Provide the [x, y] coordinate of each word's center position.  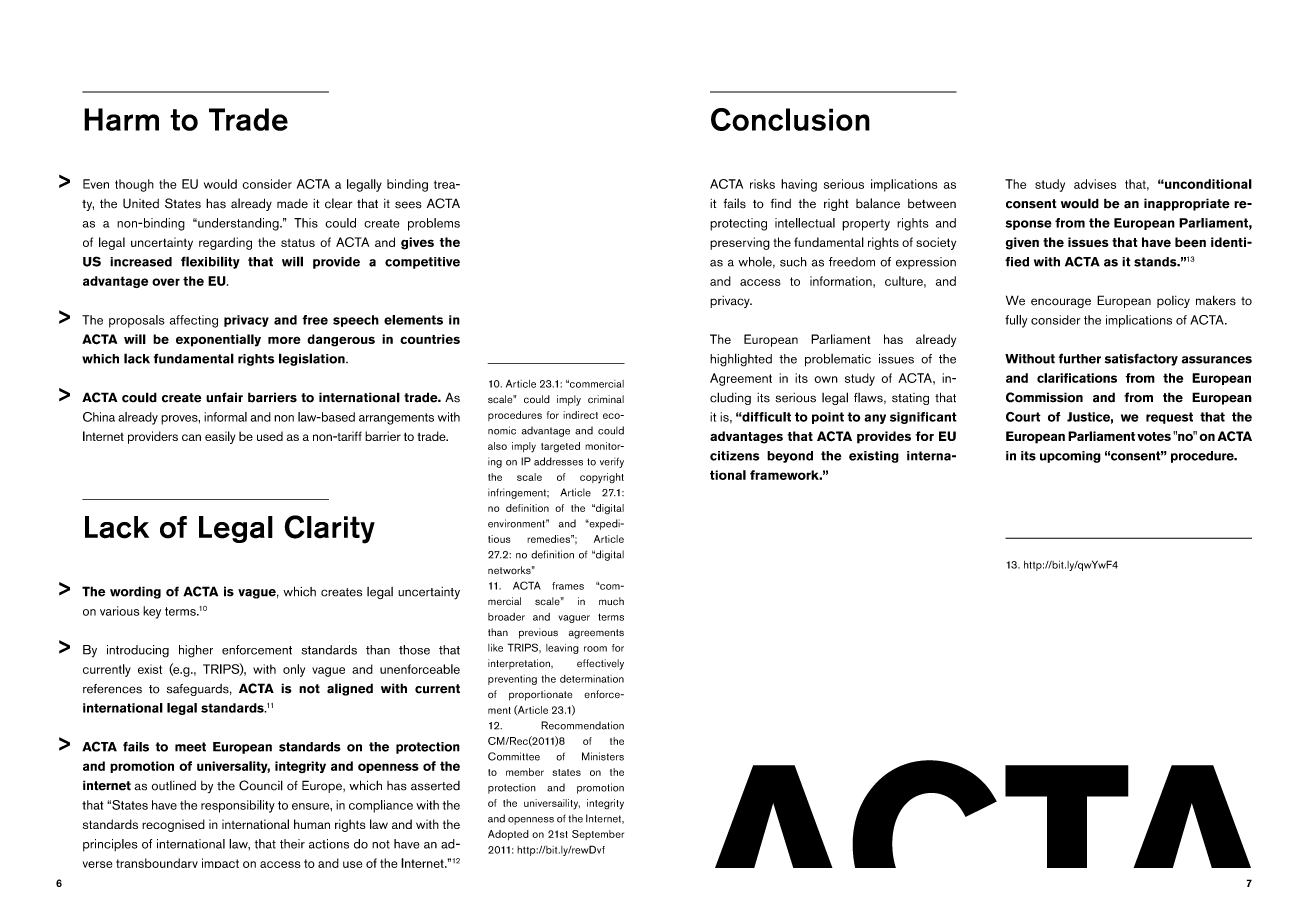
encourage [1061, 303]
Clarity [329, 529]
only [294, 670]
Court [1023, 417]
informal [225, 417]
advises [1095, 184]
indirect [580, 415]
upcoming [1070, 457]
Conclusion [790, 119]
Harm [121, 119]
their [292, 844]
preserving [740, 243]
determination [592, 679]
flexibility [210, 262]
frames [568, 586]
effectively [600, 664]
